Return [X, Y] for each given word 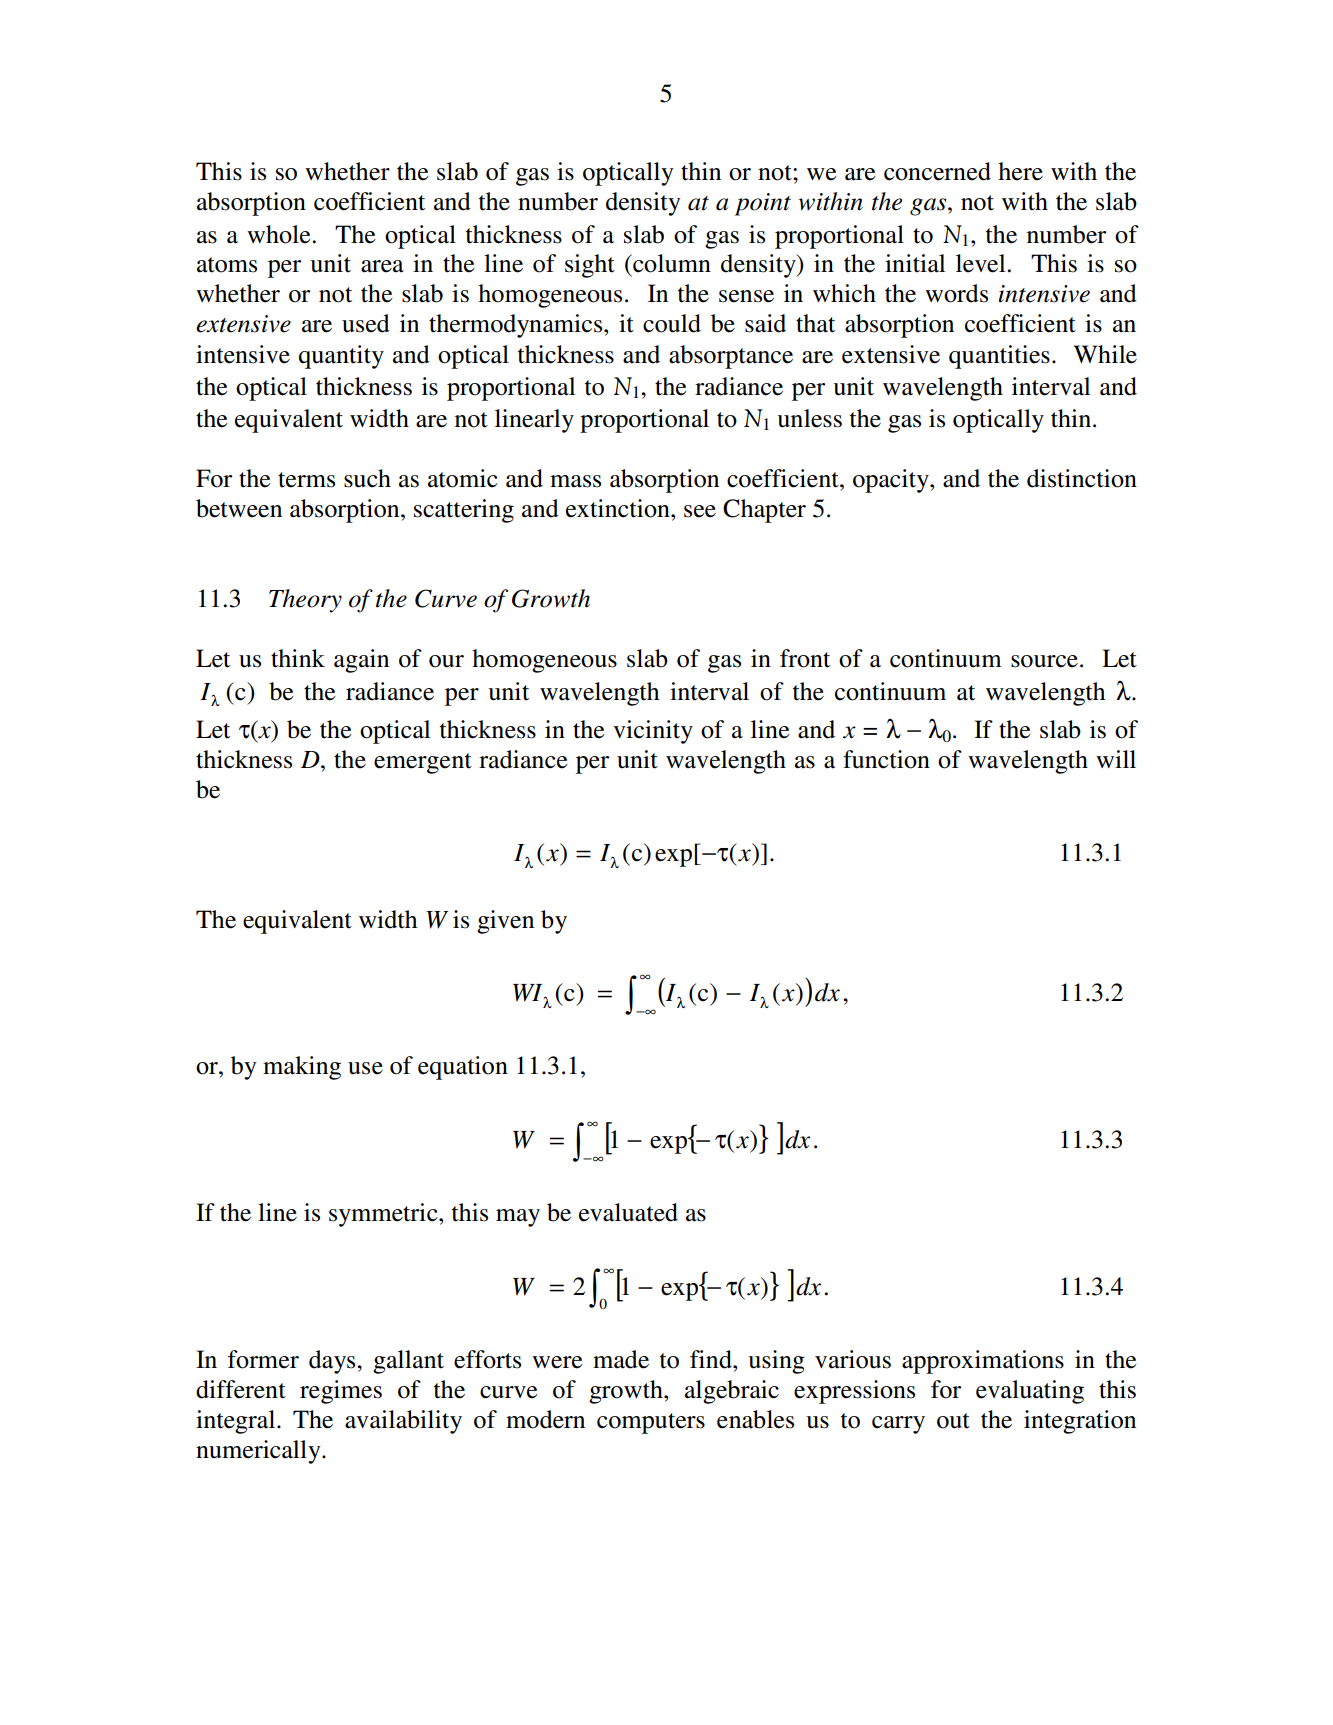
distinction [1082, 478]
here [1020, 171]
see [700, 511]
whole [280, 234]
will [1116, 759]
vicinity [653, 732]
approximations [983, 1362]
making [302, 1068]
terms [306, 480]
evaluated [628, 1212]
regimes [341, 1392]
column [671, 263]
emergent [423, 763]
